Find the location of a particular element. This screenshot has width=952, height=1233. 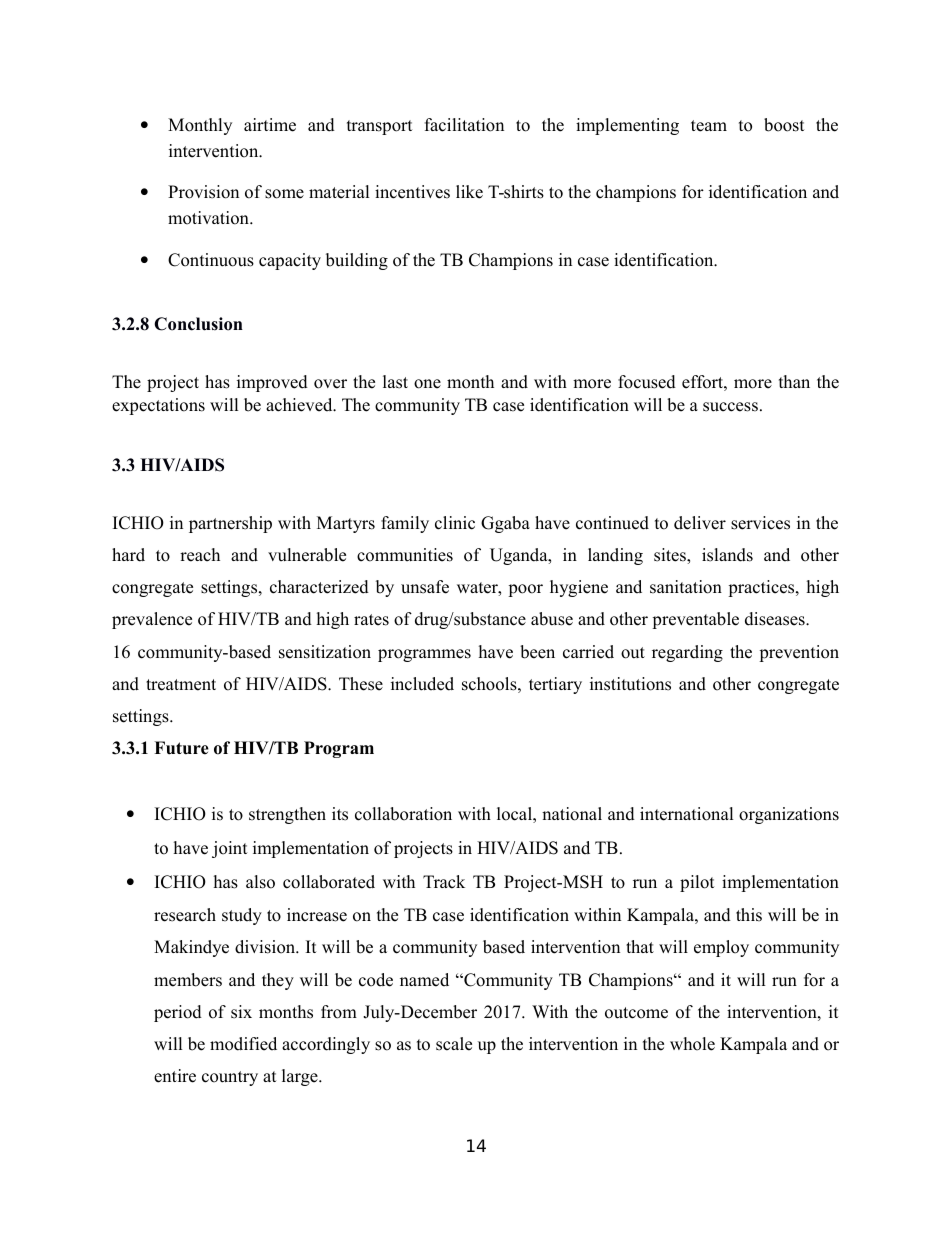

regarding is located at coordinates (687, 653).
